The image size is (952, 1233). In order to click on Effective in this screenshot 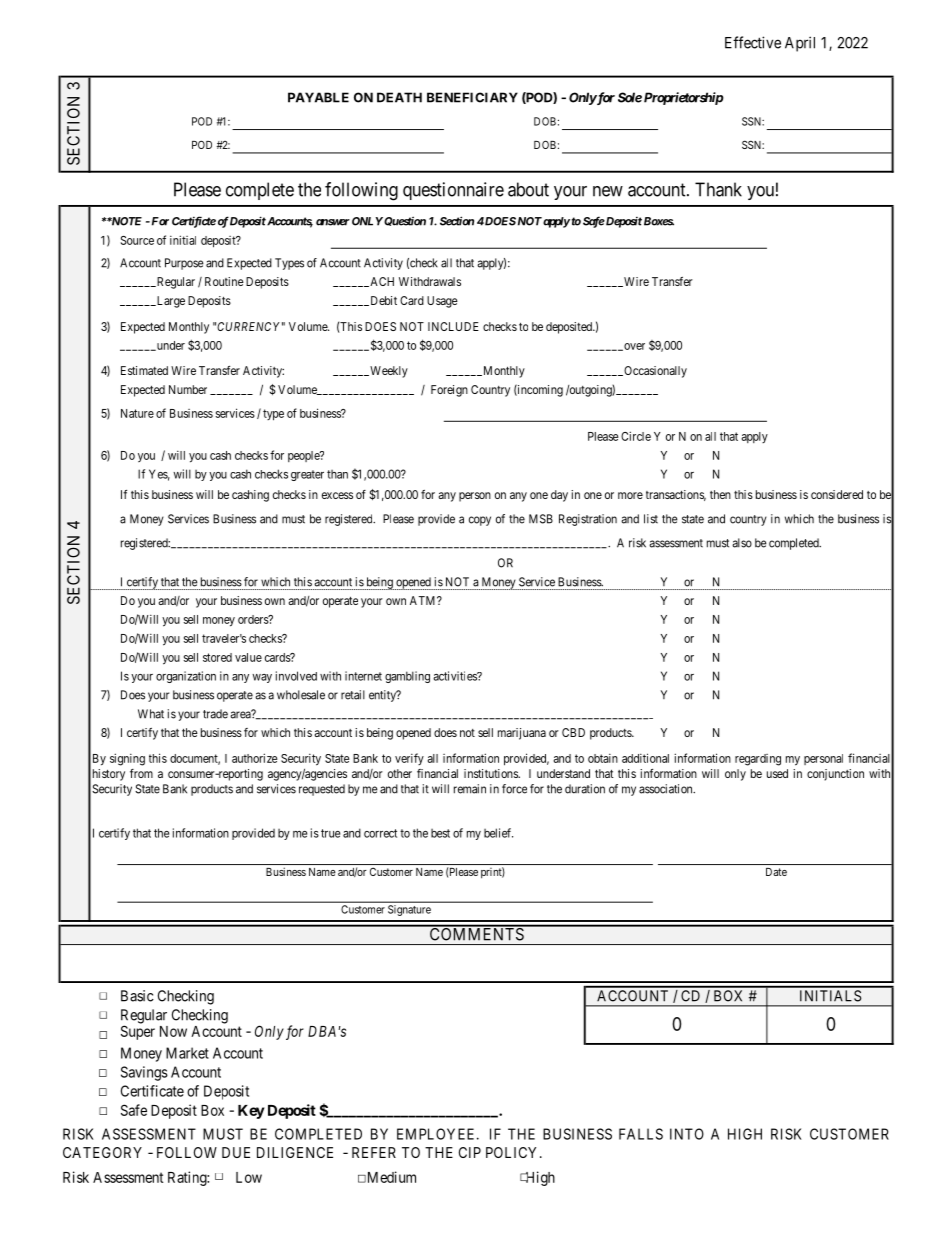, I will do `click(753, 42)`.
